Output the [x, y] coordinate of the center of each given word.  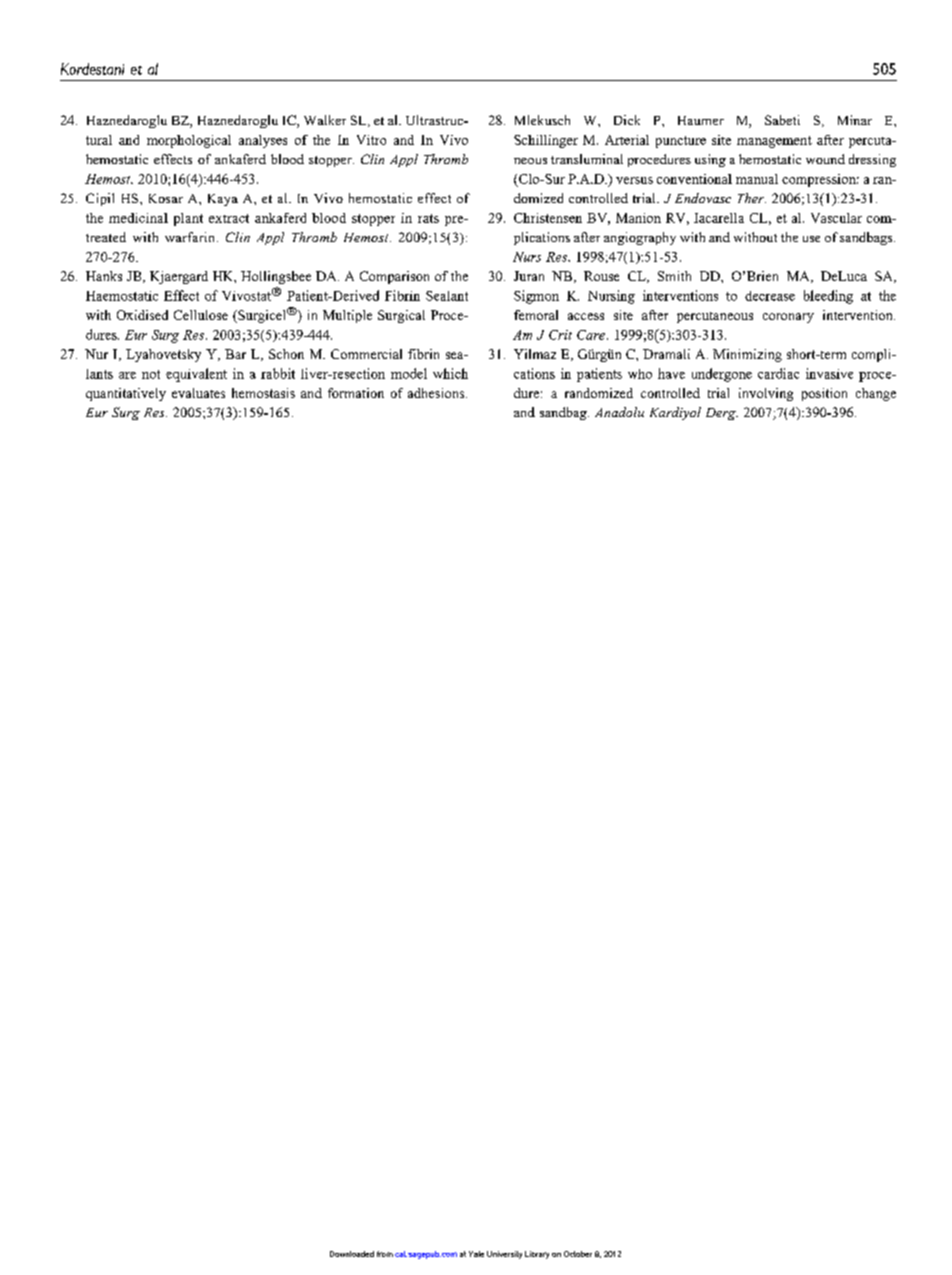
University [504, 1255]
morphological [189, 141]
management [774, 142]
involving [766, 394]
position [824, 394]
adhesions [437, 393]
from [385, 1254]
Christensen [548, 218]
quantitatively [126, 394]
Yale [476, 1254]
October [578, 1254]
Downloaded [352, 1254]
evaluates [198, 393]
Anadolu [619, 412]
